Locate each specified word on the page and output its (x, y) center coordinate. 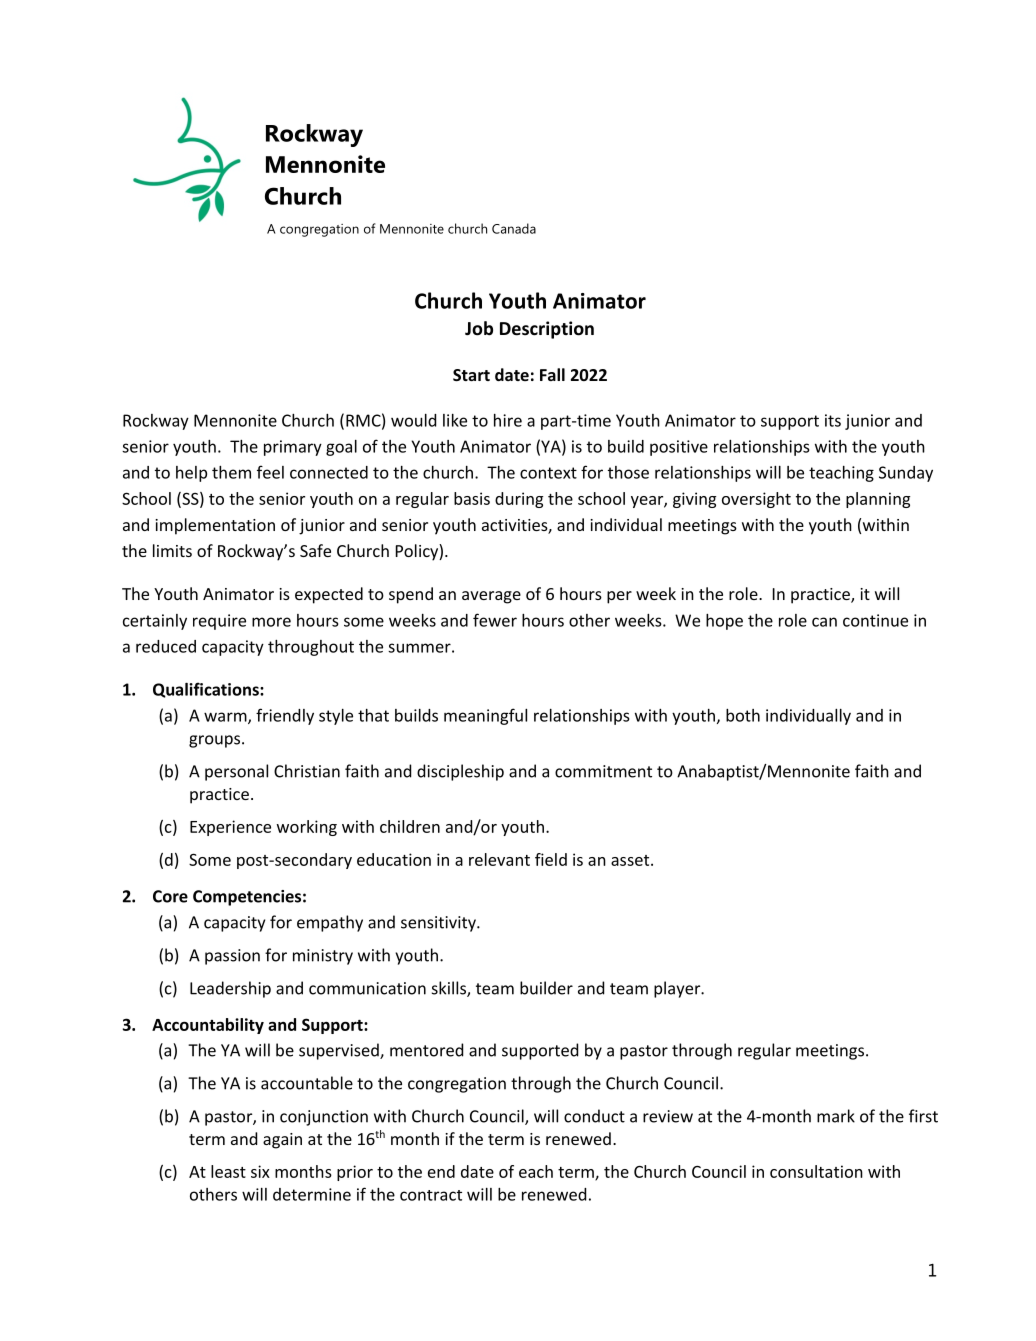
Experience (230, 828)
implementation (215, 526)
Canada (514, 228)
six (260, 1171)
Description (547, 330)
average (491, 597)
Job (479, 328)
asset (631, 860)
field (551, 859)
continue (875, 620)
